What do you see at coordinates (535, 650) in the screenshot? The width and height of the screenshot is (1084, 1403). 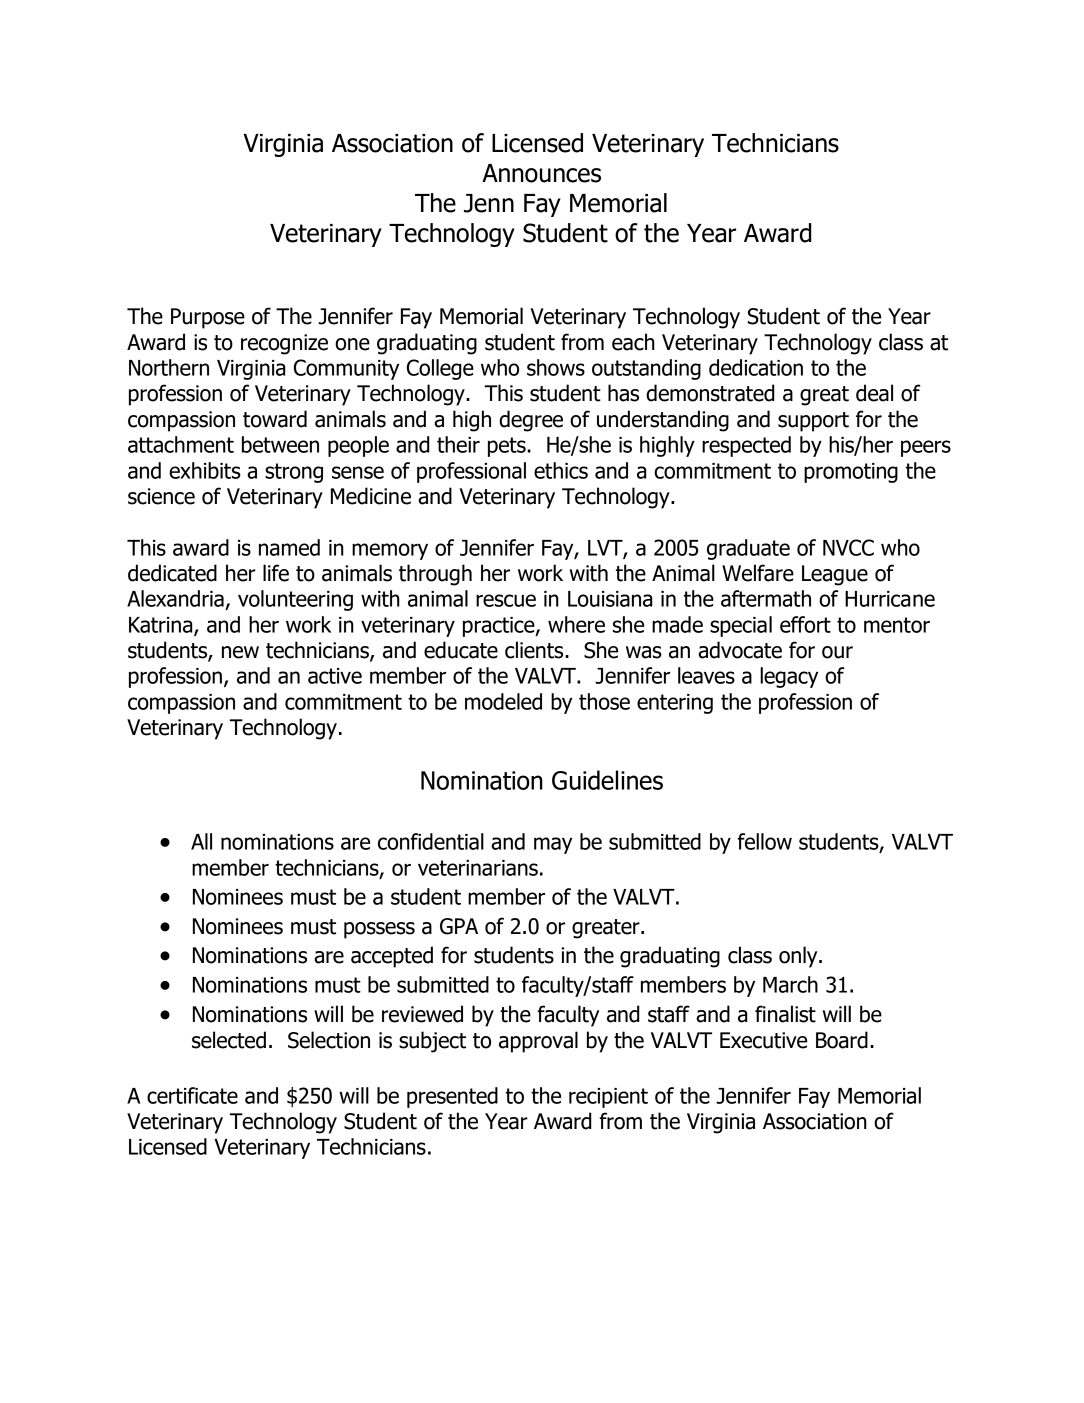 I see `clients` at bounding box center [535, 650].
